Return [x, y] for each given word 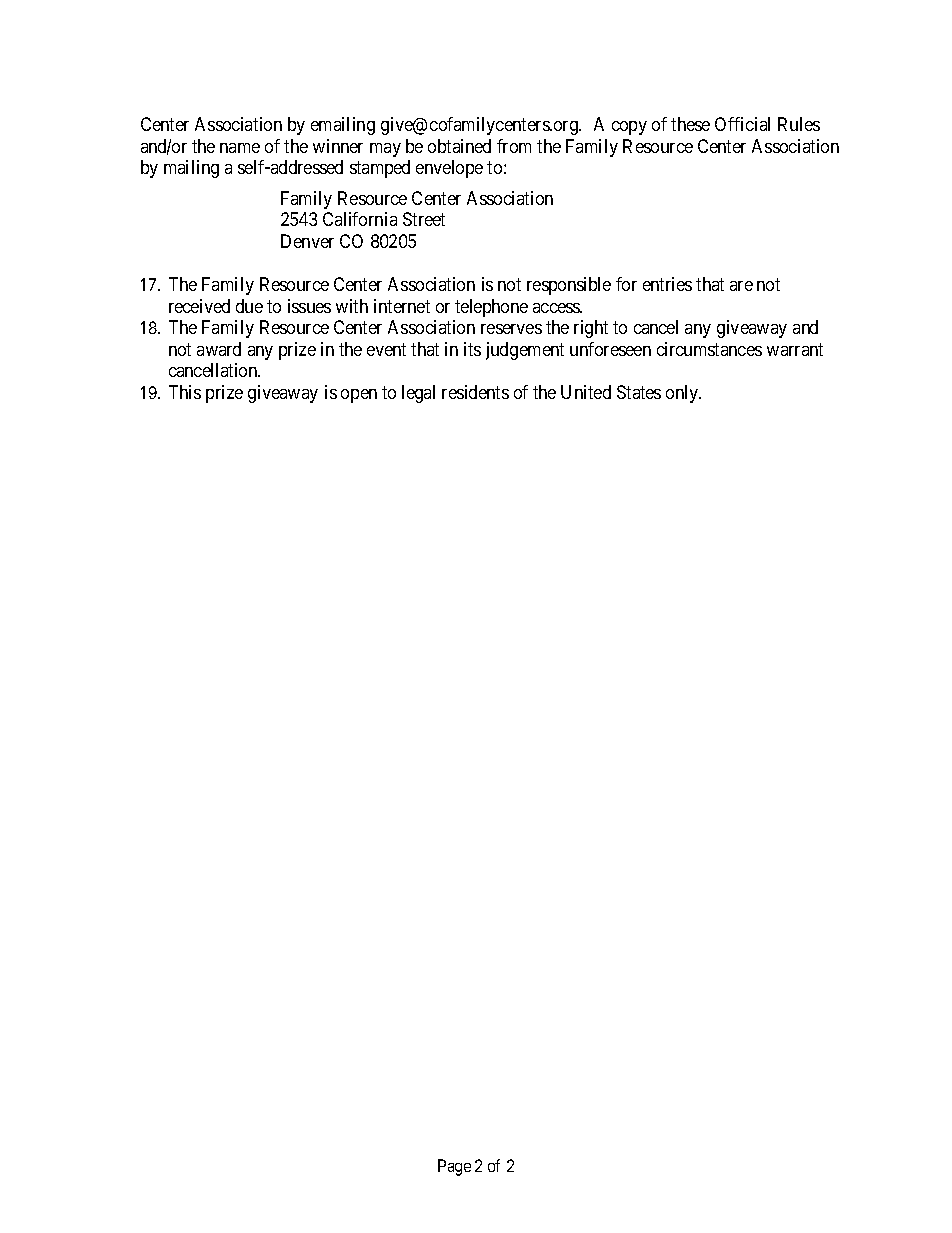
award [219, 349]
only [683, 394]
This [185, 392]
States [639, 392]
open [359, 396]
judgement [525, 351]
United [586, 392]
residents [475, 392]
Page [454, 1167]
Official [742, 124]
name [240, 148]
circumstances [709, 349]
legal [418, 394]
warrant [795, 349]
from [514, 146]
